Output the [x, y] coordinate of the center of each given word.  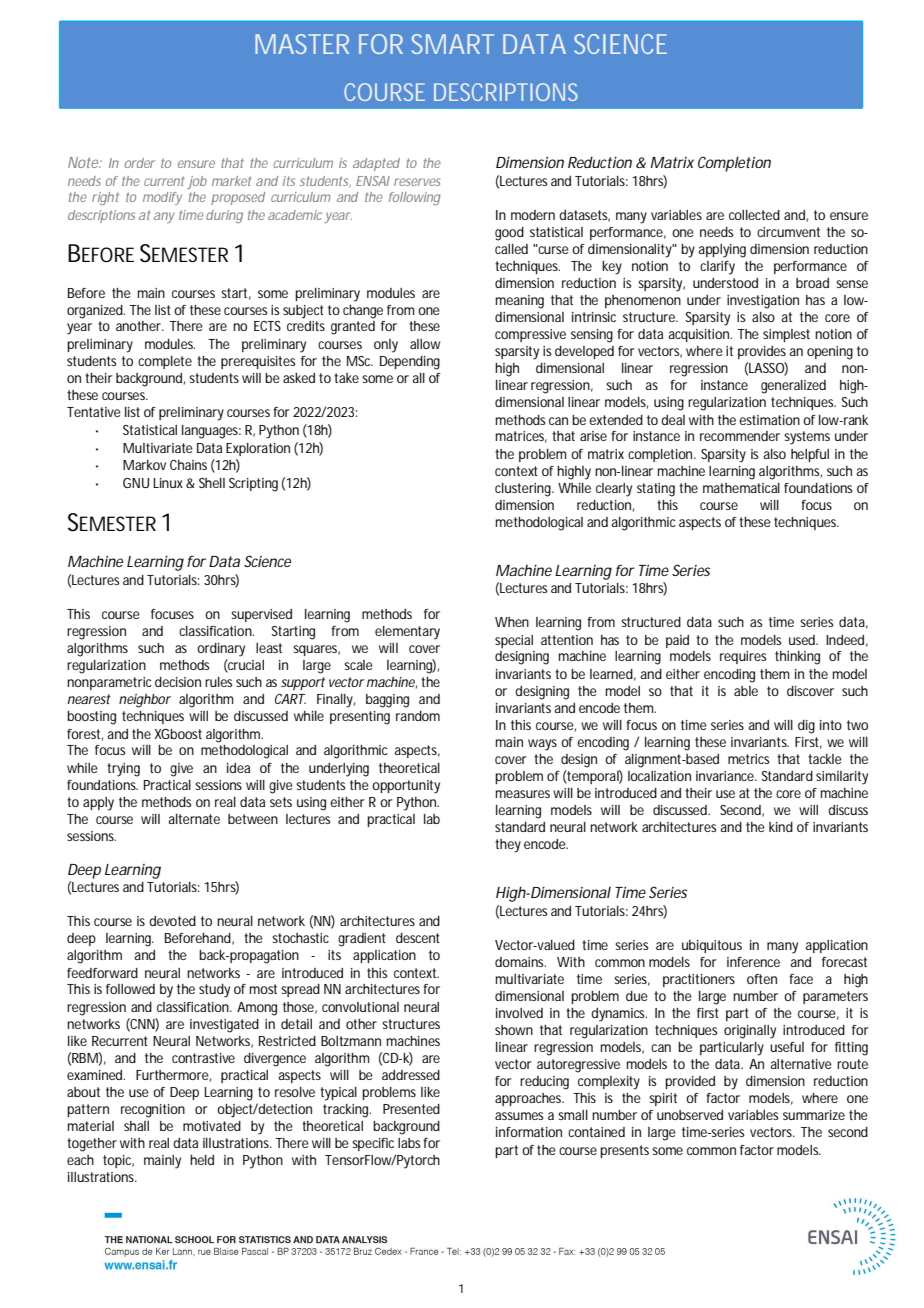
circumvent [788, 232]
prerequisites [258, 362]
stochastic [300, 938]
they [508, 846]
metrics [749, 759]
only [386, 346]
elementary [407, 633]
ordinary [221, 650]
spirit [663, 1099]
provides [762, 352]
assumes [519, 1116]
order [139, 163]
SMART [451, 44]
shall [136, 1126]
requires [743, 657]
